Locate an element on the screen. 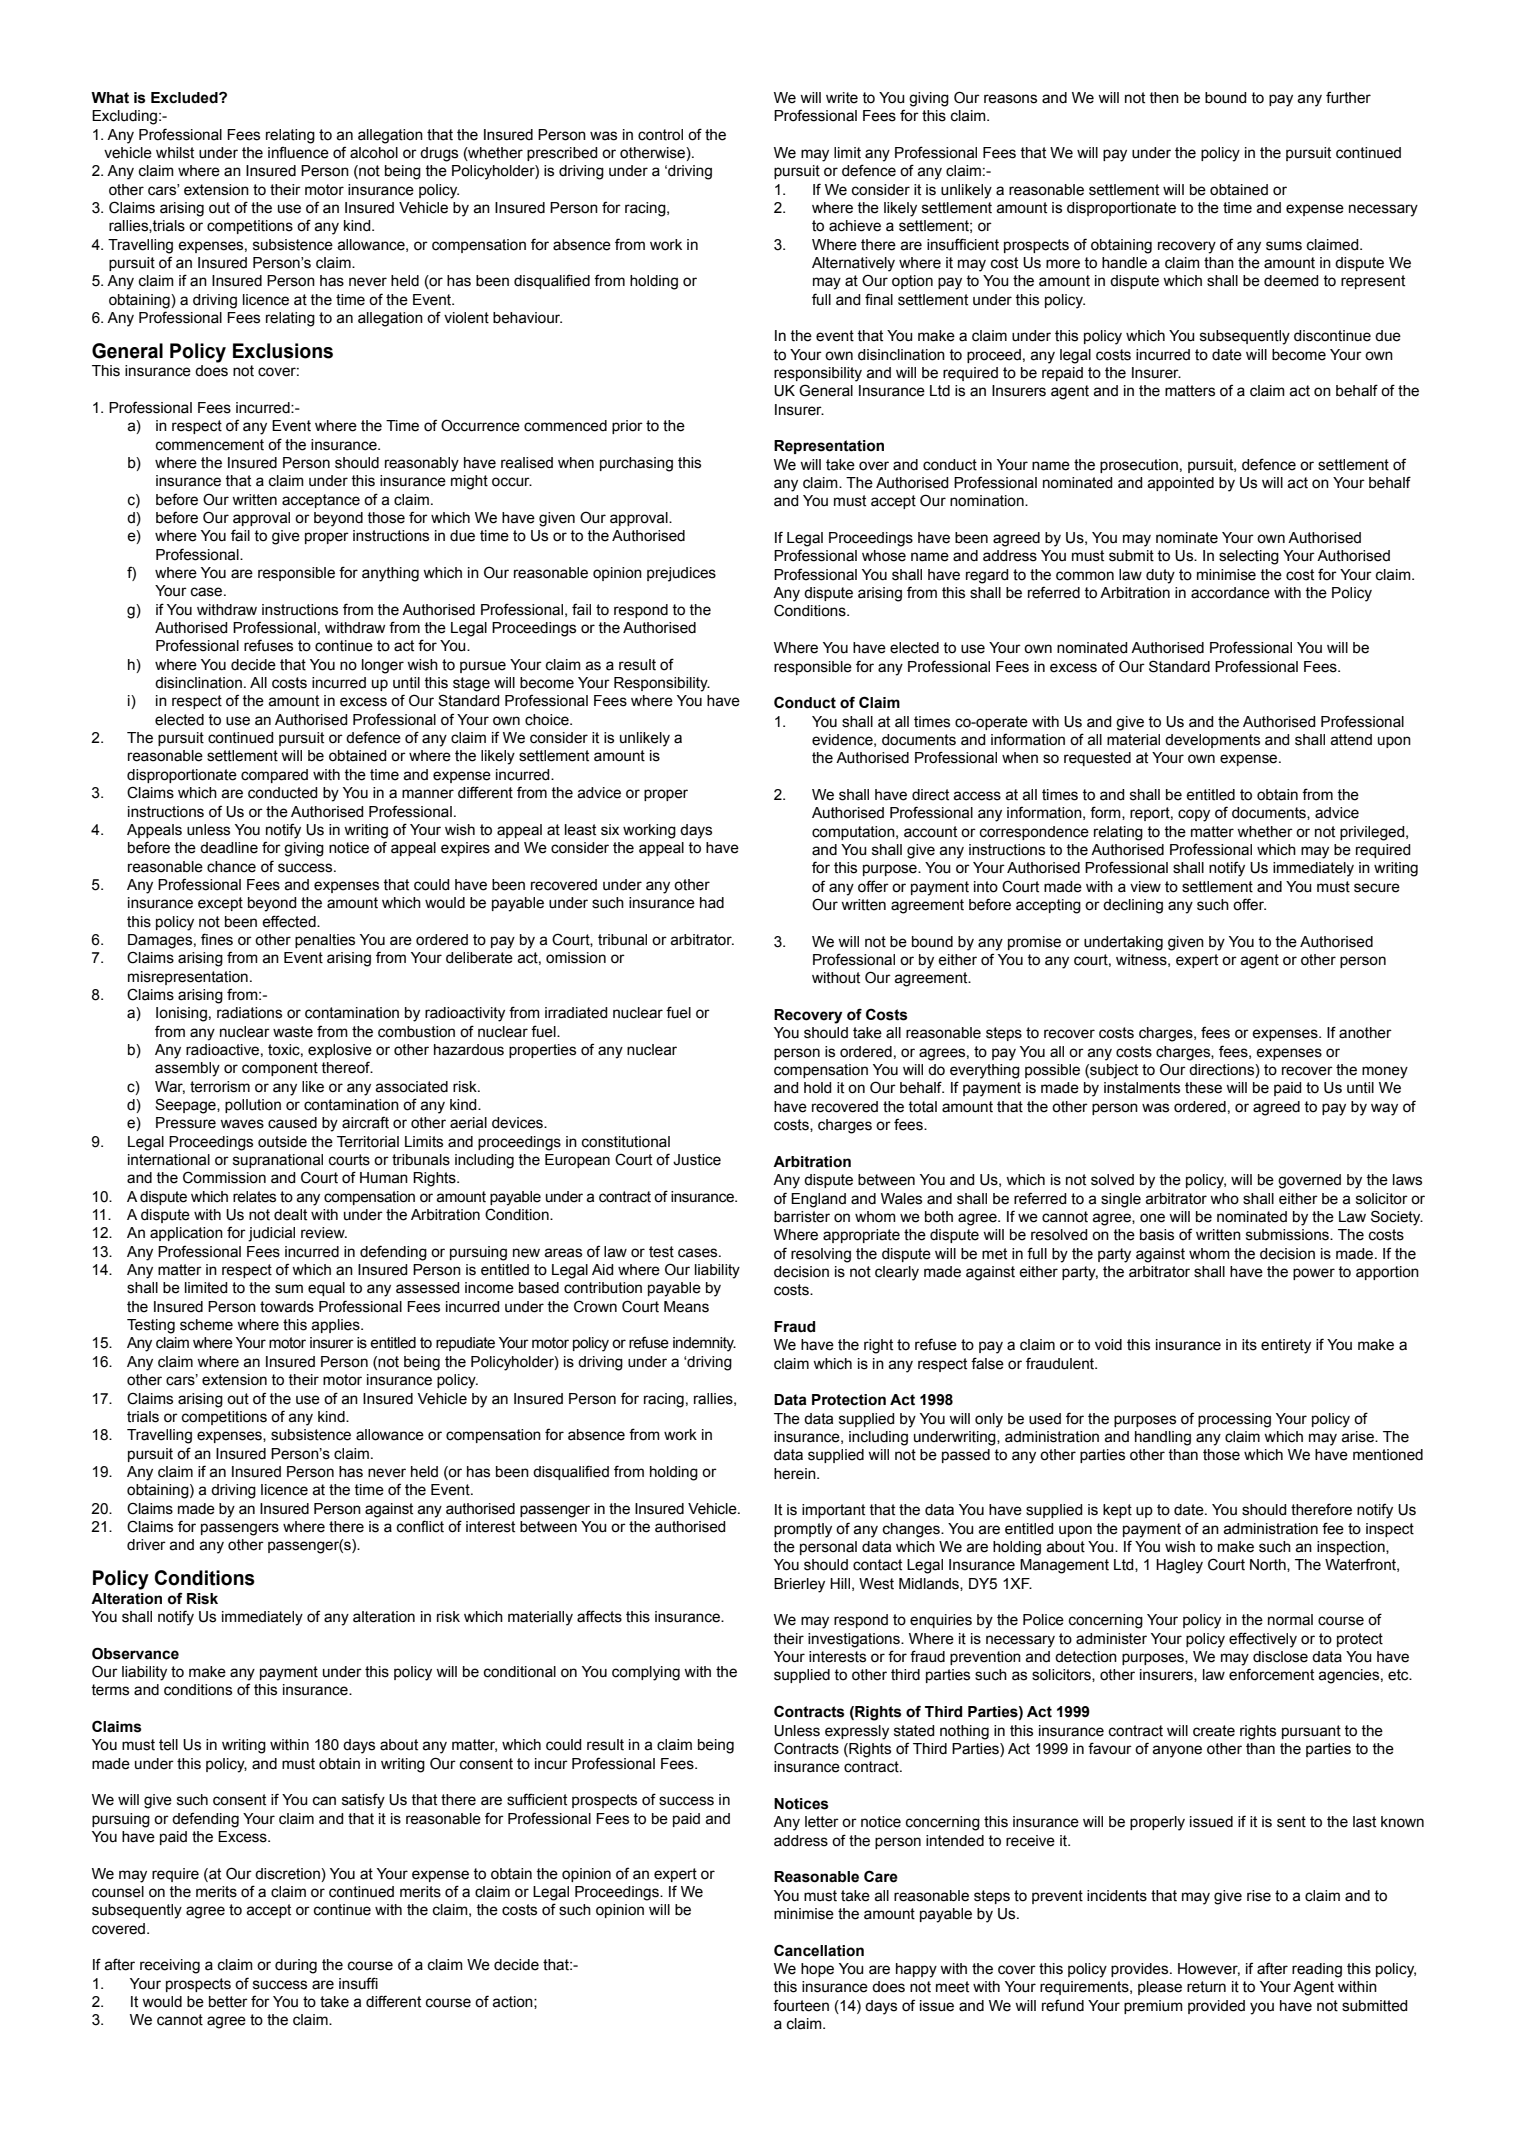 This screenshot has height=2145, width=1517. indemnity is located at coordinates (704, 1344).
